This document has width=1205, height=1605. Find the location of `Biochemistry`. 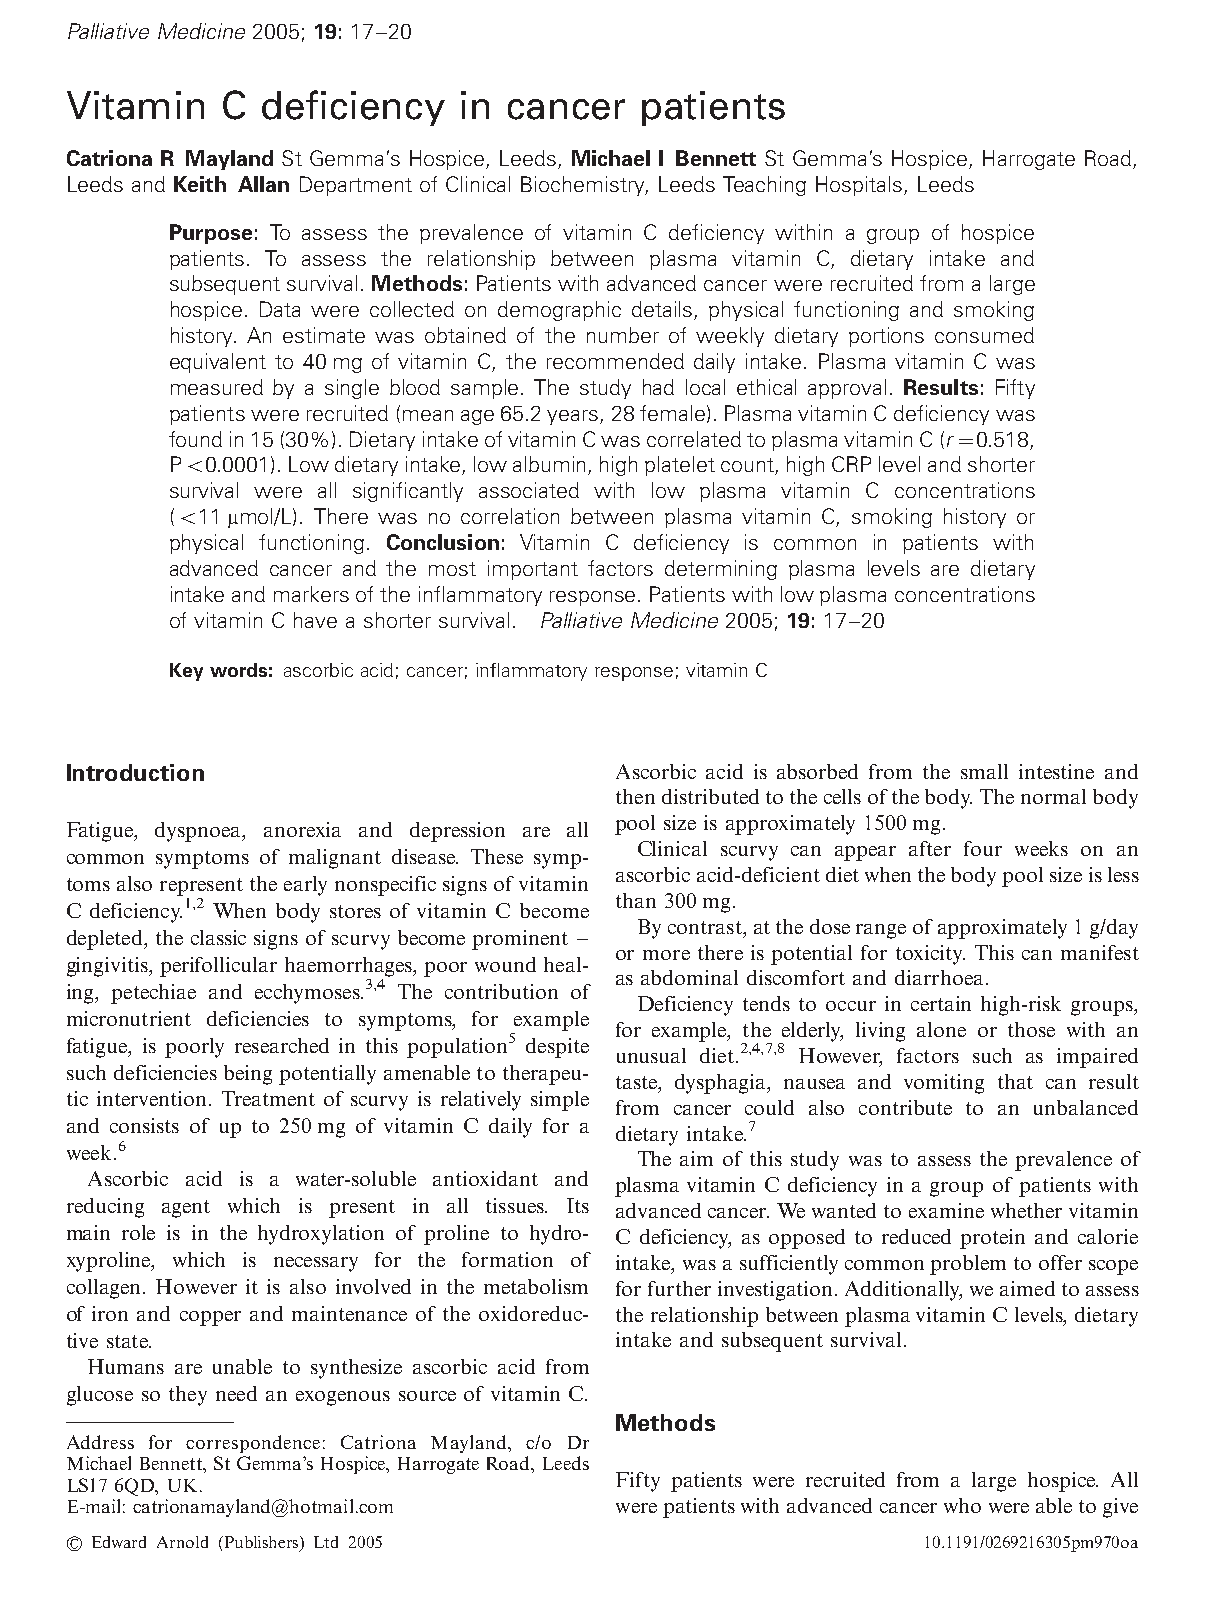

Biochemistry is located at coordinates (584, 186).
